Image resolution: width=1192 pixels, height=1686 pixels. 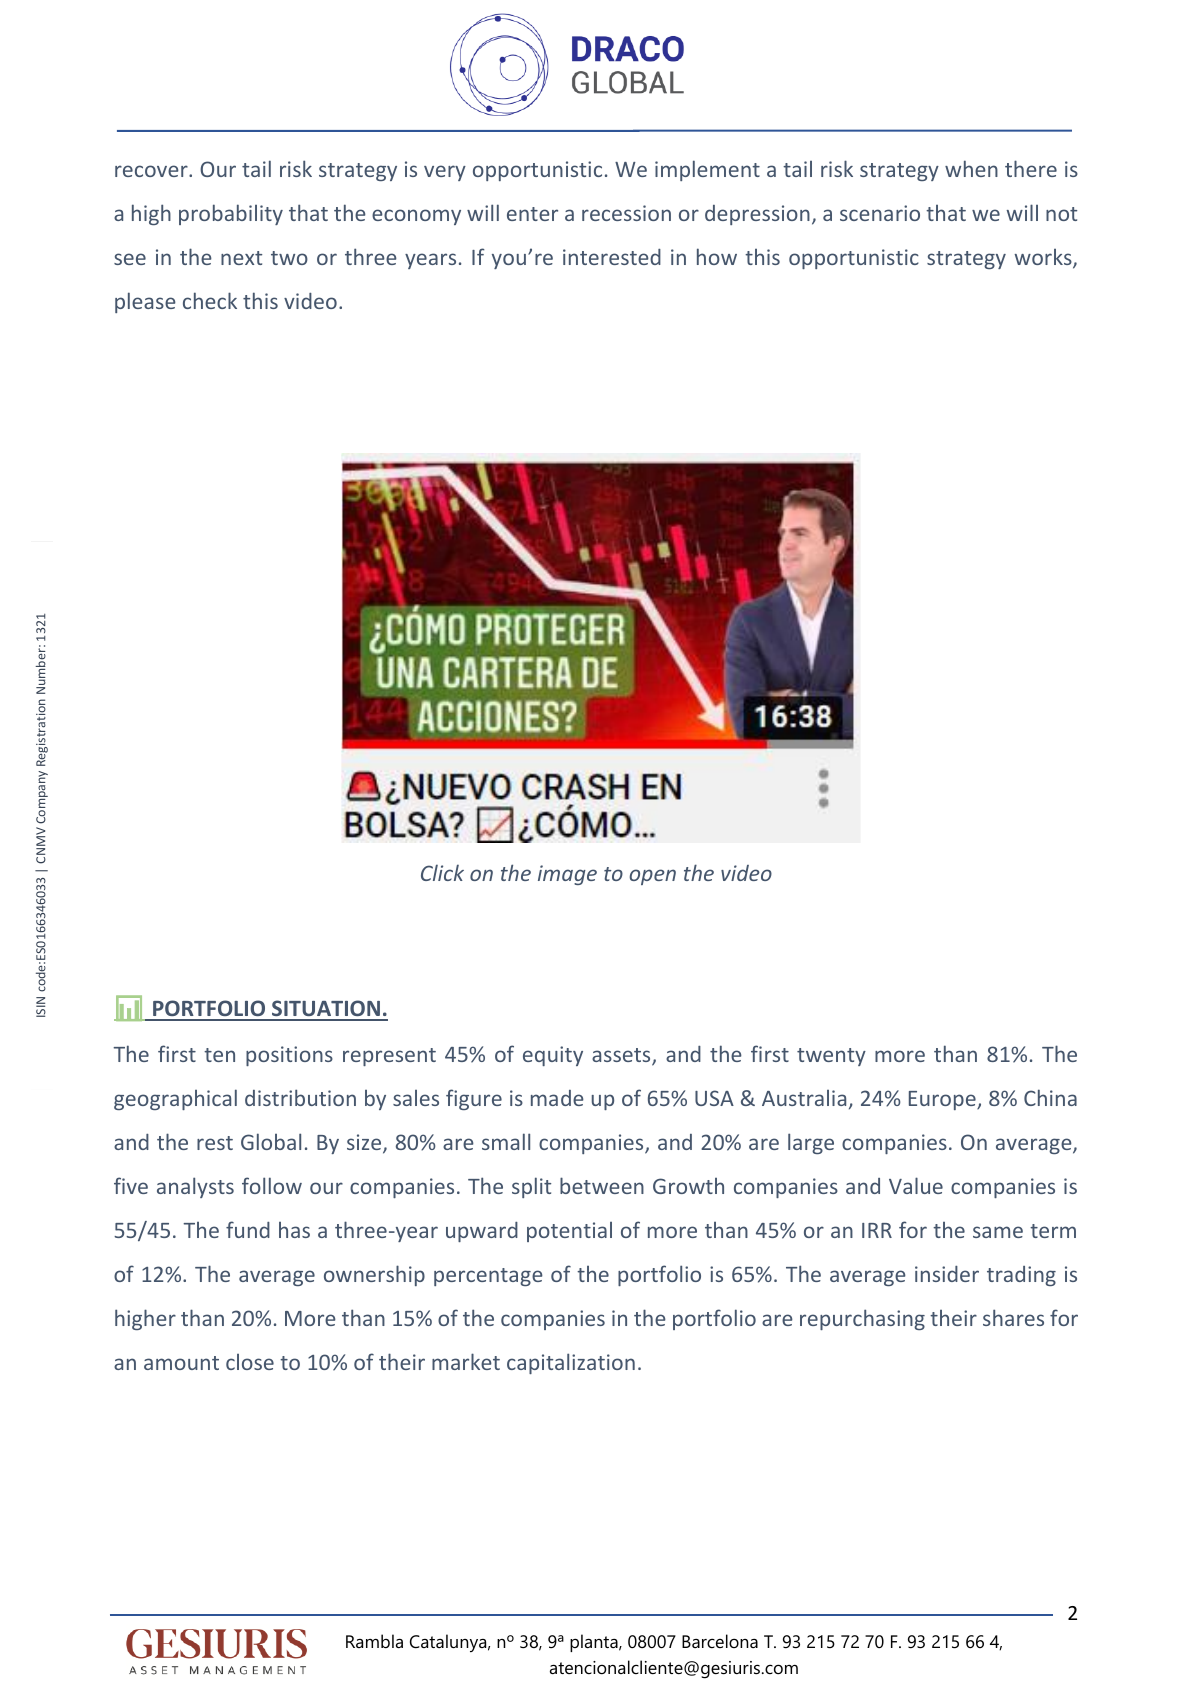 What do you see at coordinates (250, 1362) in the image?
I see `close` at bounding box center [250, 1362].
